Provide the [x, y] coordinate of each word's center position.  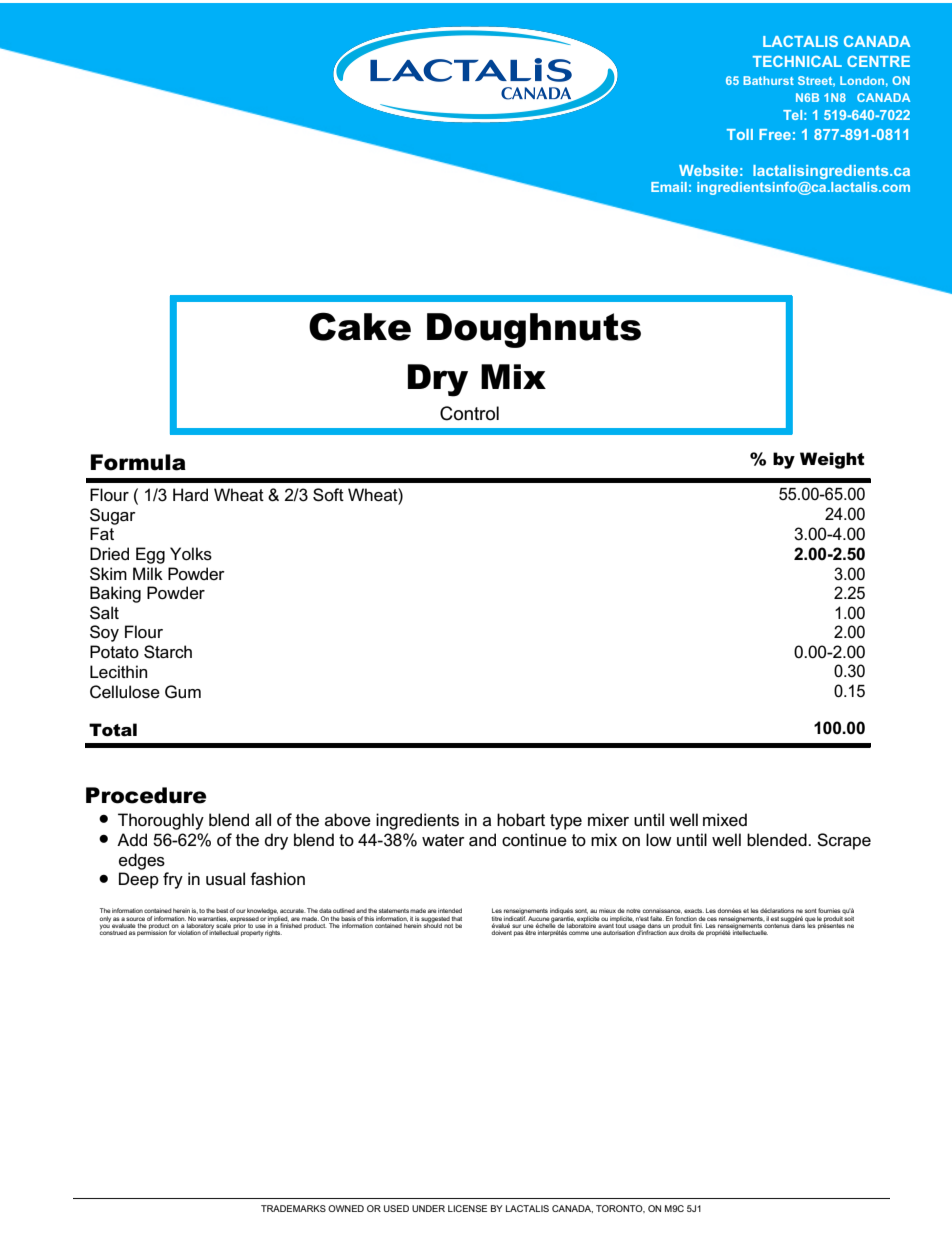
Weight [832, 460]
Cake [360, 326]
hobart [521, 820]
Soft [328, 495]
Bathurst [768, 80]
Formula [138, 462]
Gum [183, 692]
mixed [725, 820]
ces [712, 919]
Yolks [191, 554]
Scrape [844, 841]
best [223, 911]
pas [519, 933]
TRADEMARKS [293, 1208]
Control [469, 413]
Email [669, 187]
